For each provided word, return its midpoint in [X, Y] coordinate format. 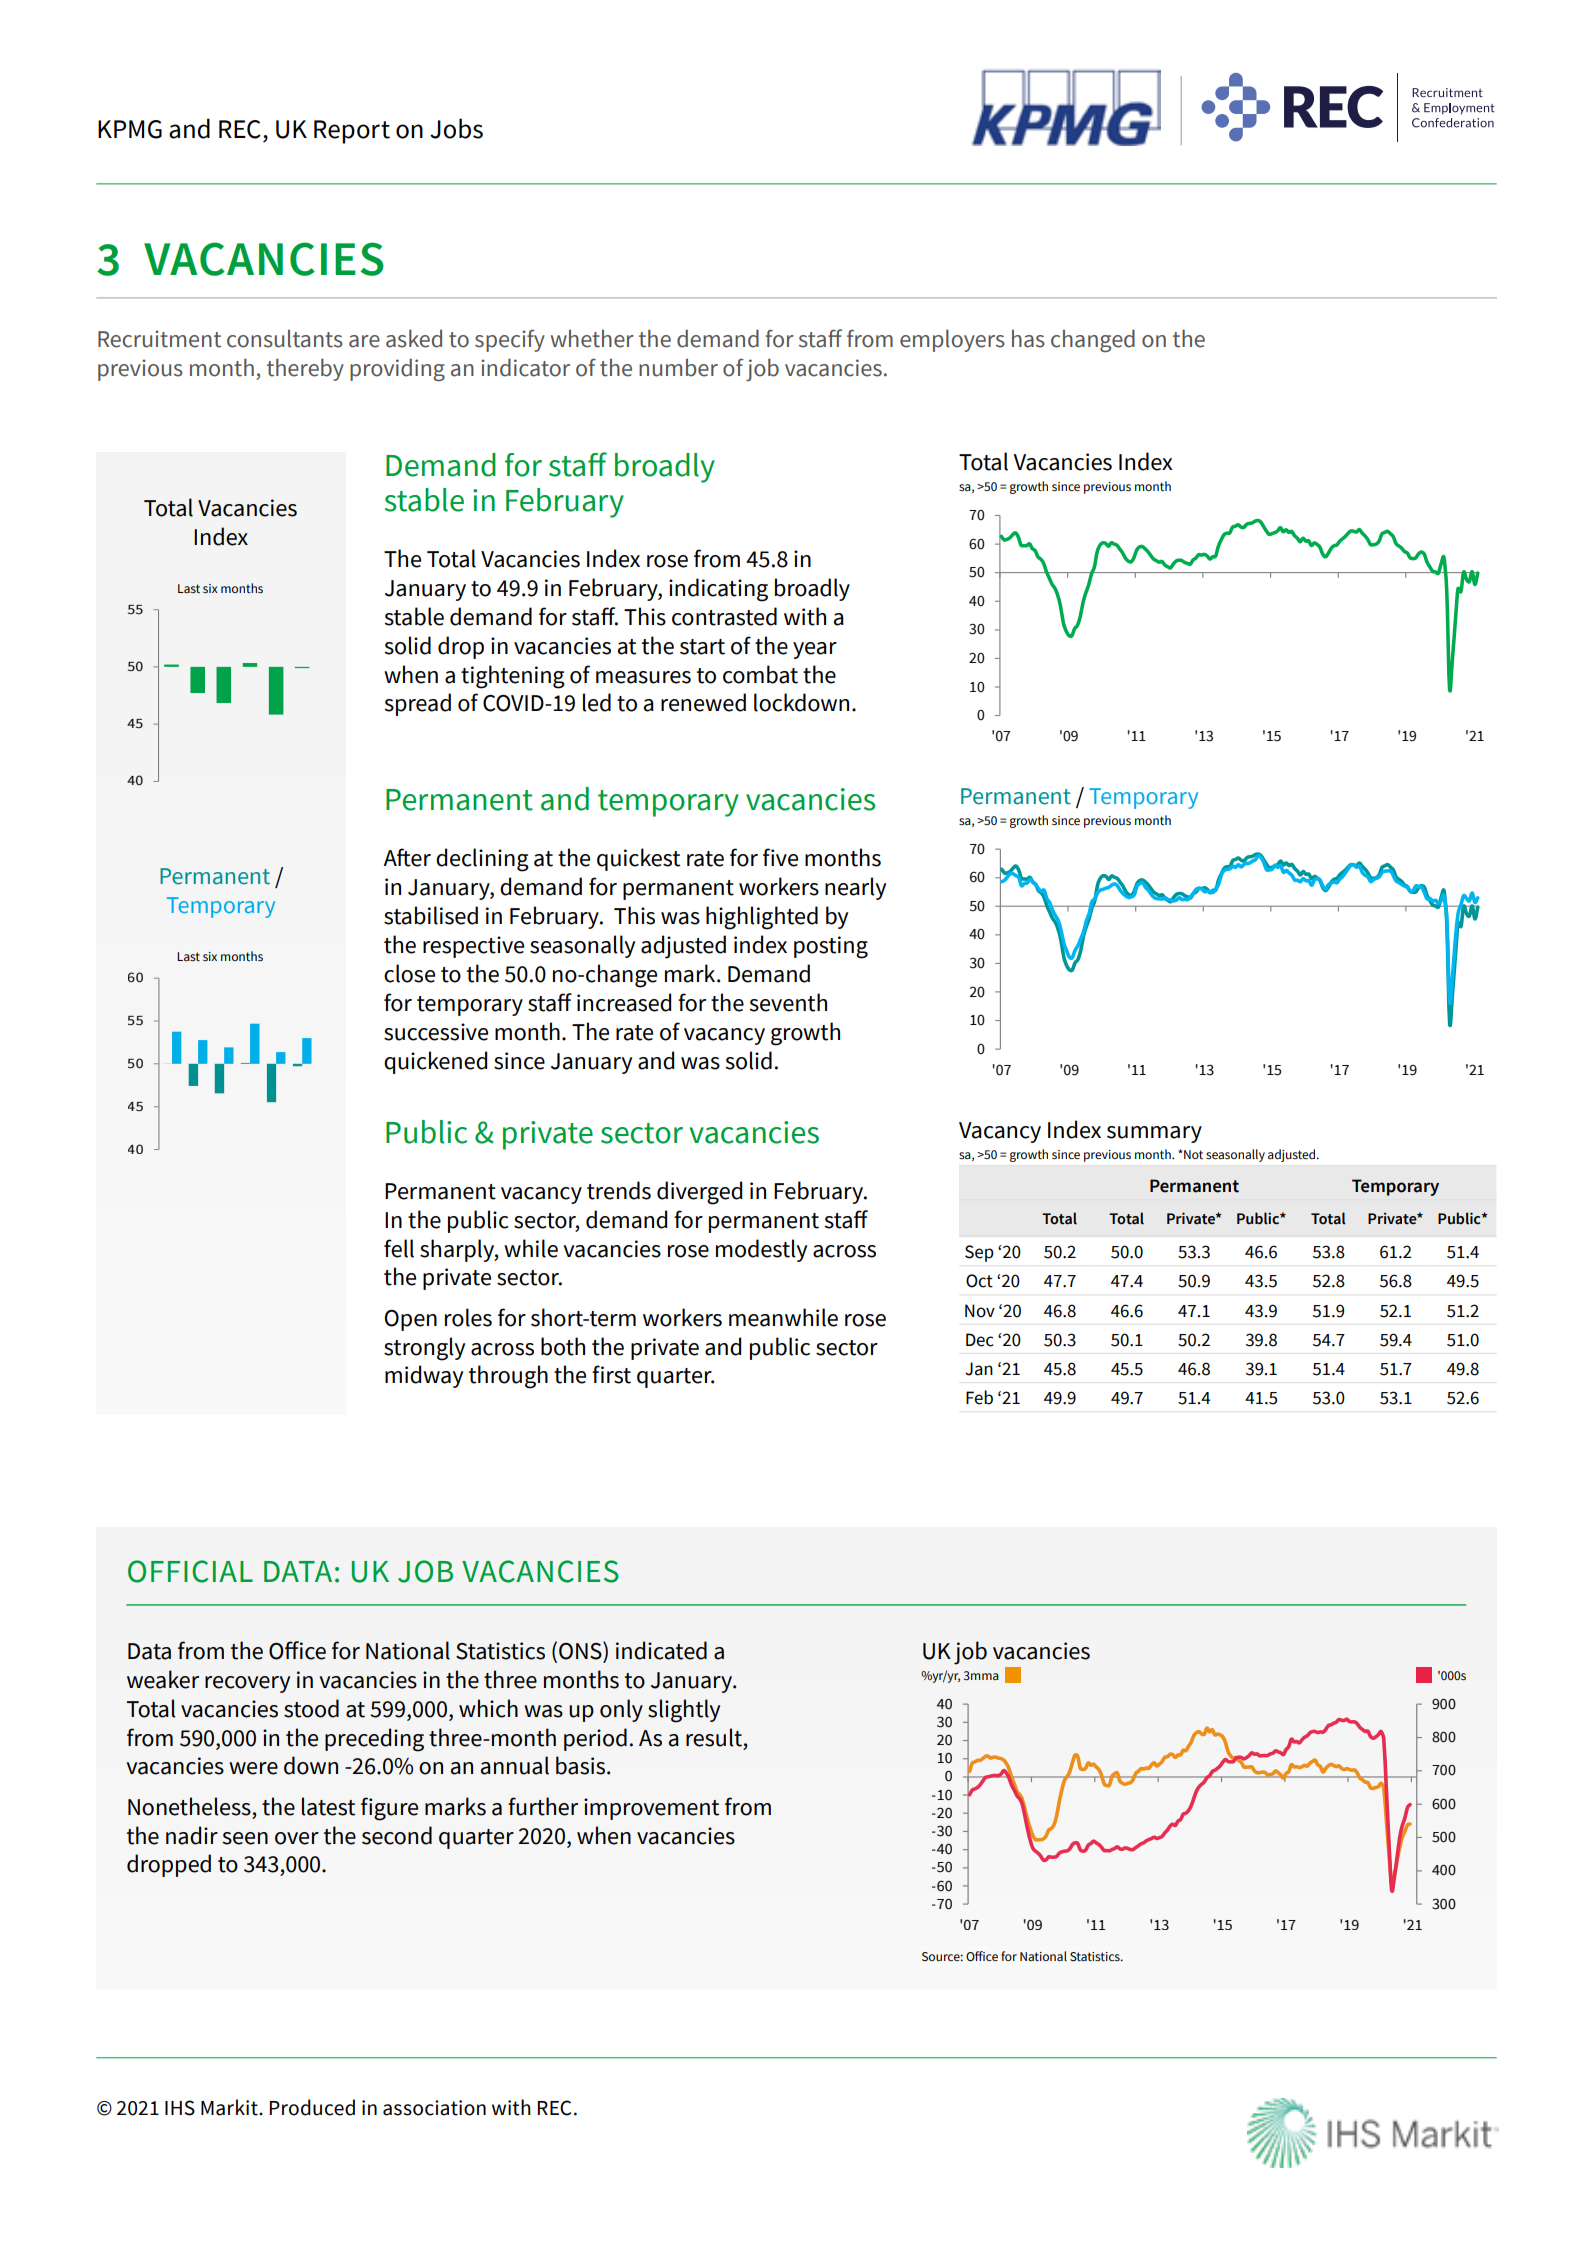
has [1028, 338]
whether [592, 338]
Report [352, 132]
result [714, 1737]
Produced [312, 2107]
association [434, 2108]
